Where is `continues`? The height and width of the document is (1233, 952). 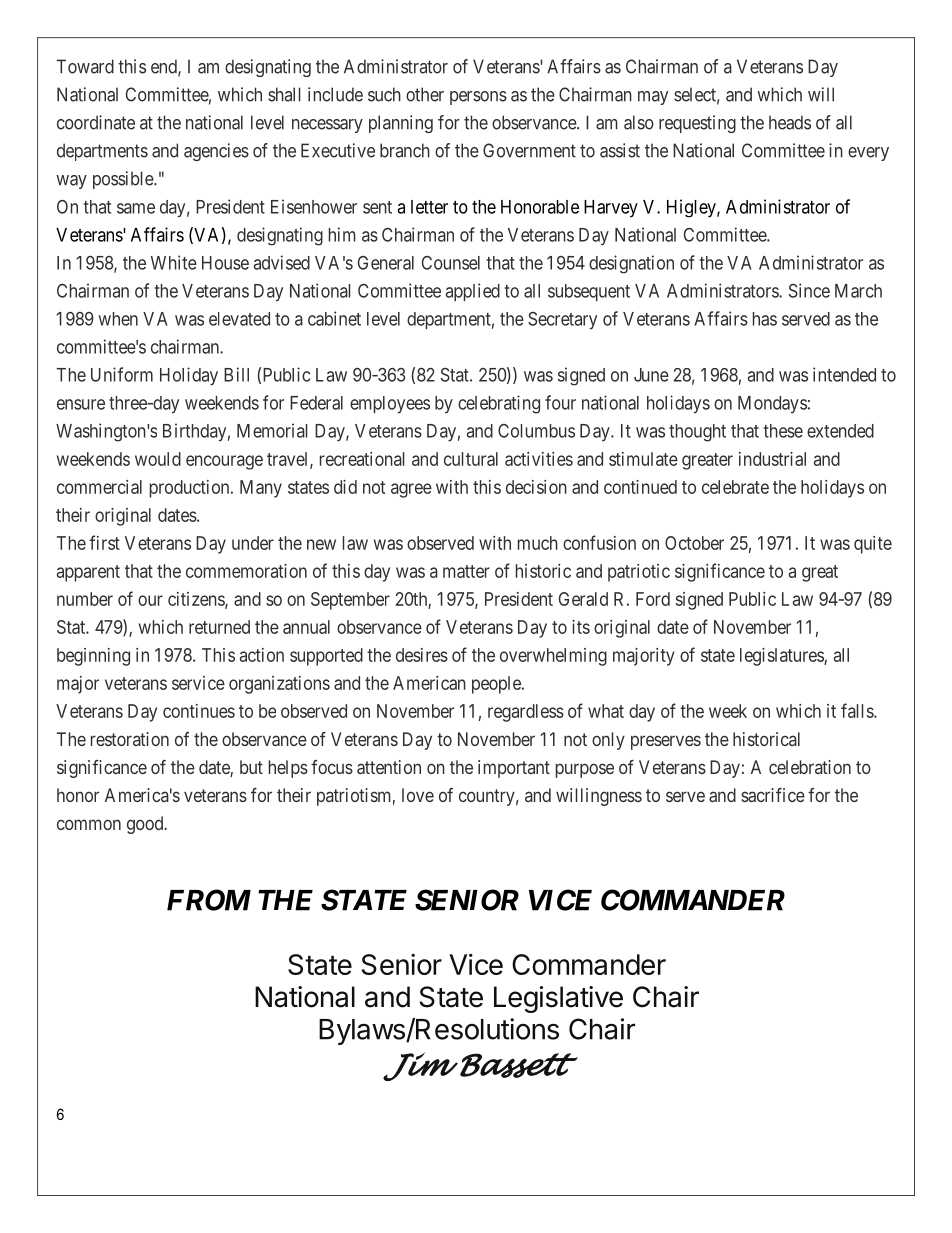 continues is located at coordinates (199, 711).
